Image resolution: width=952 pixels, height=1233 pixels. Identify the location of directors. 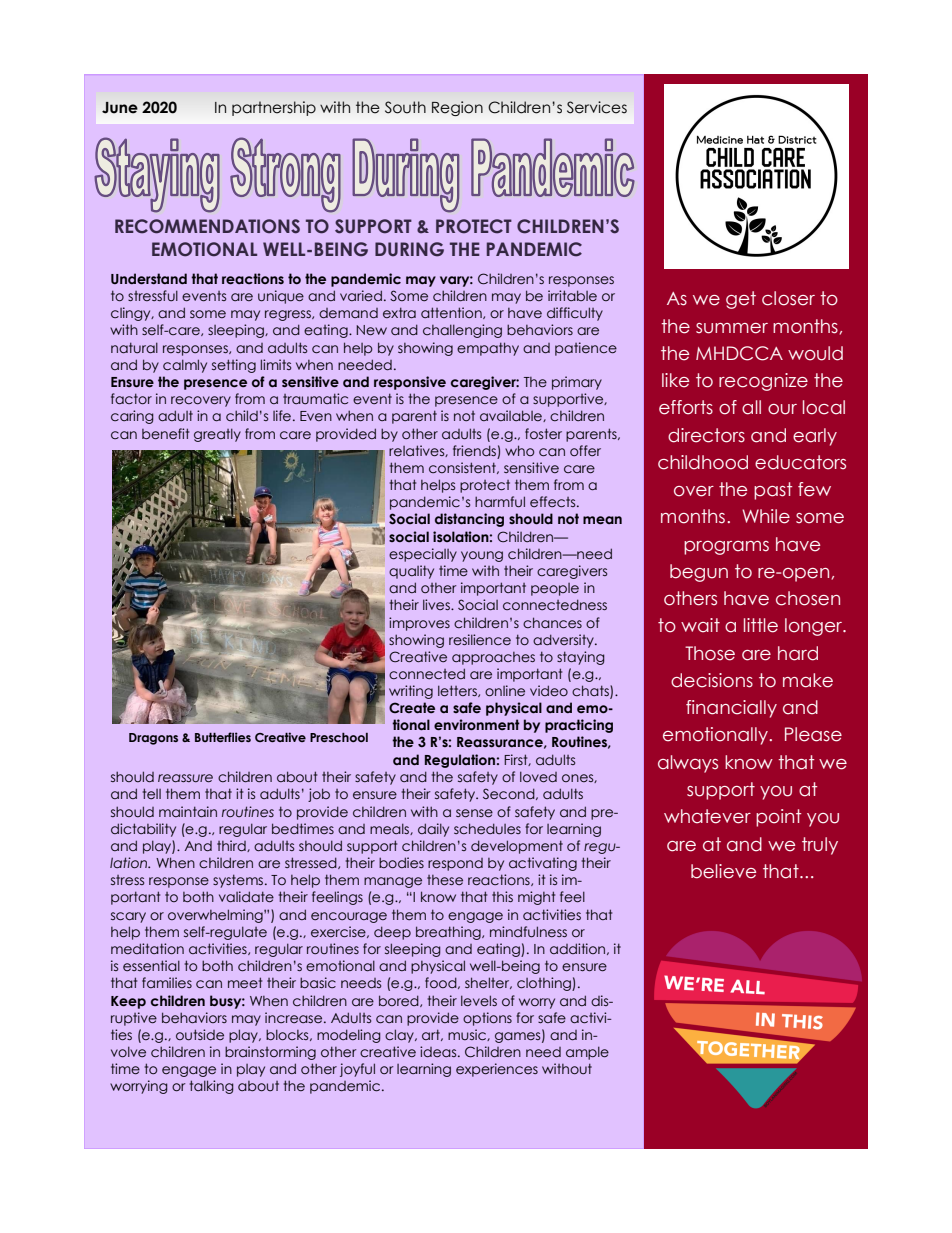
(706, 435).
